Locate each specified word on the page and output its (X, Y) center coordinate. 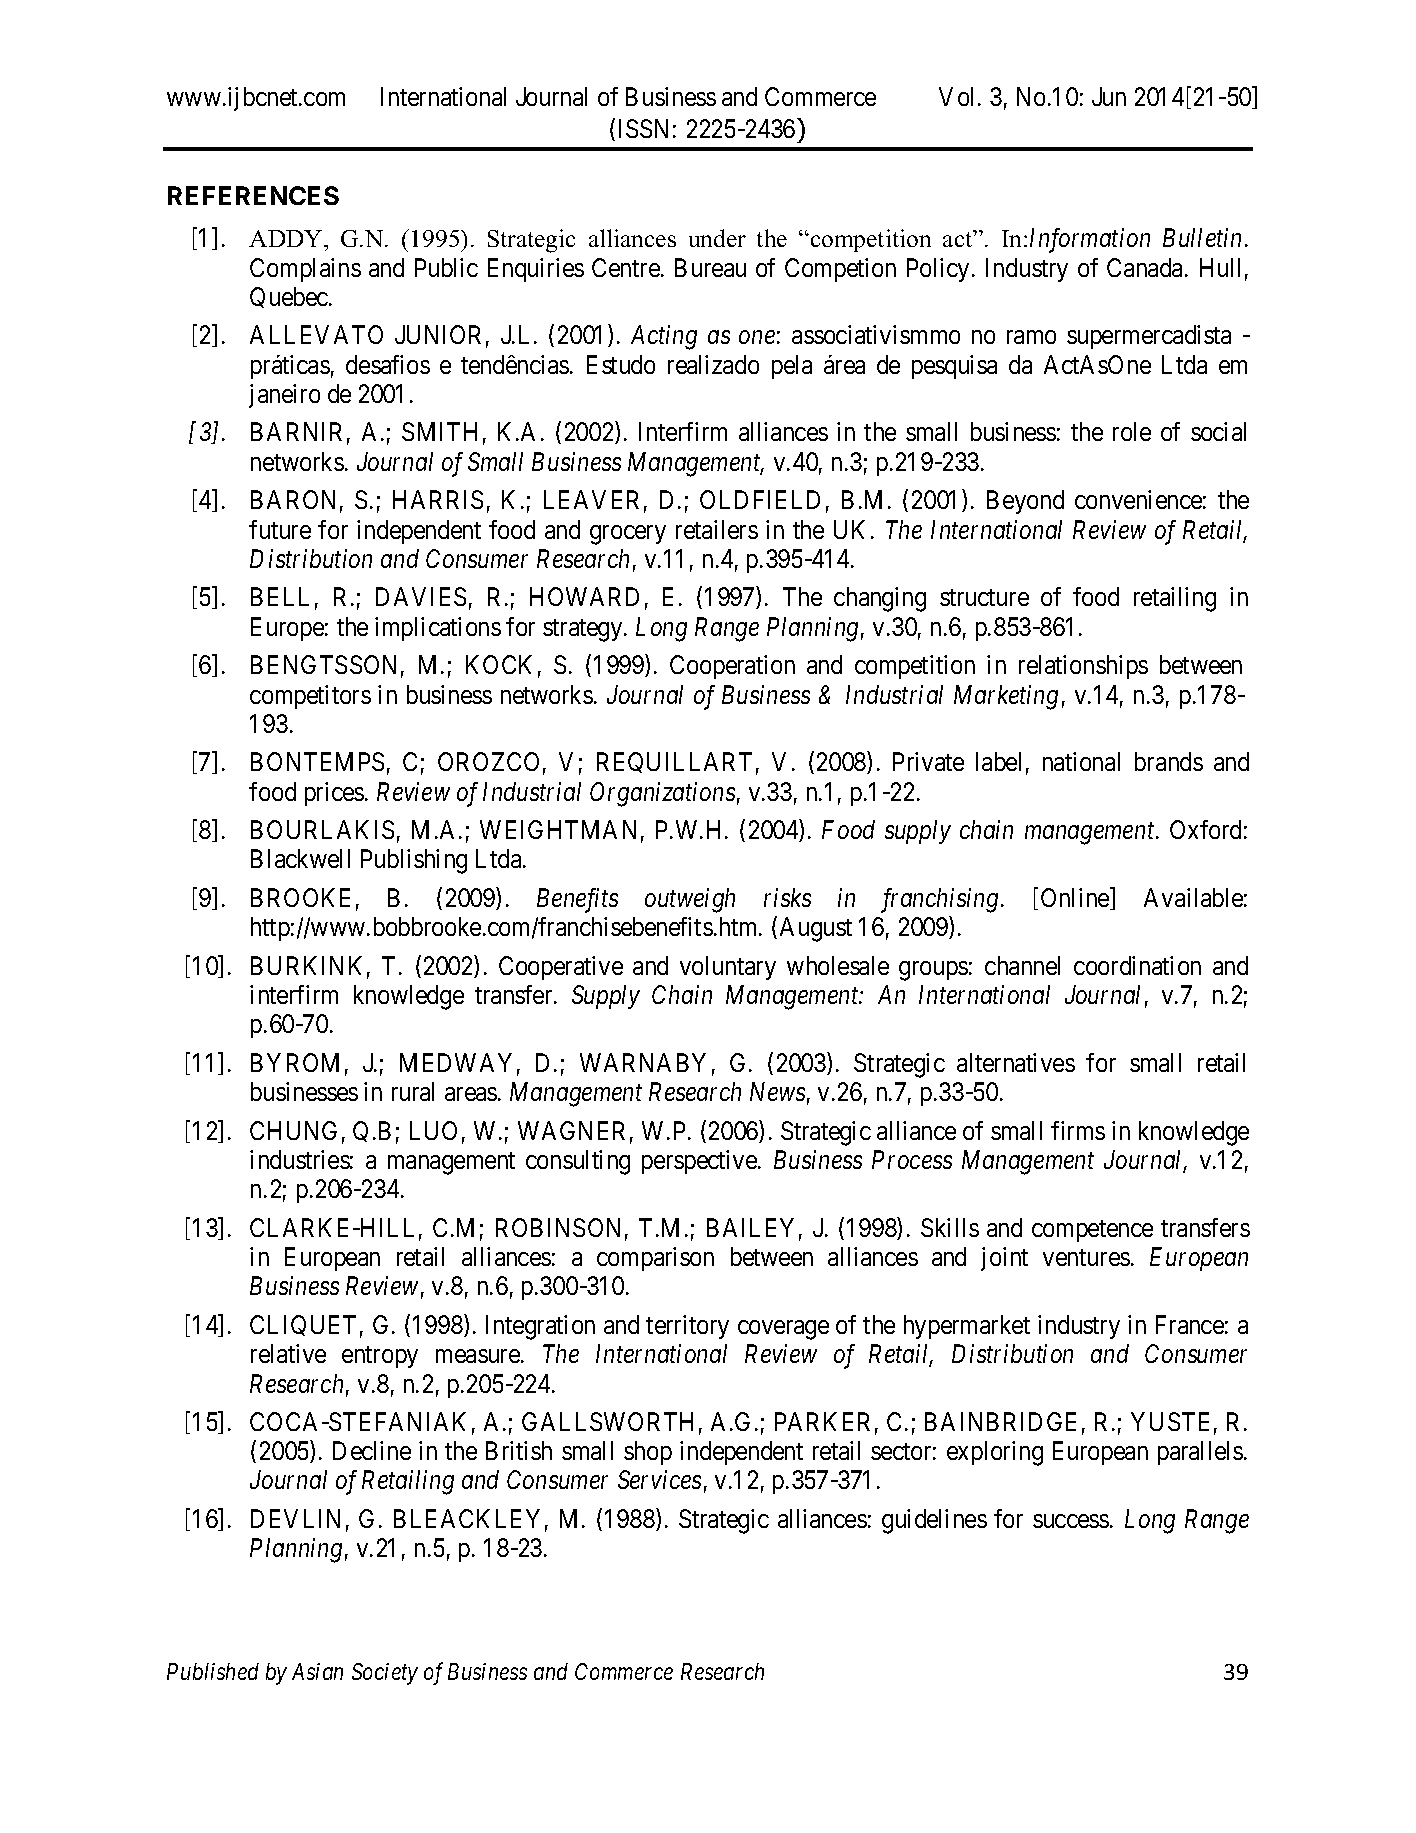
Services (659, 1479)
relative (288, 1353)
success (1071, 1521)
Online (1076, 899)
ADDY (287, 238)
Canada (1146, 267)
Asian (317, 1671)
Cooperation (732, 667)
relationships (1083, 667)
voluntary (728, 968)
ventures (1086, 1257)
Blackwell (300, 858)
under (717, 238)
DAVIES (421, 596)
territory (687, 1327)
